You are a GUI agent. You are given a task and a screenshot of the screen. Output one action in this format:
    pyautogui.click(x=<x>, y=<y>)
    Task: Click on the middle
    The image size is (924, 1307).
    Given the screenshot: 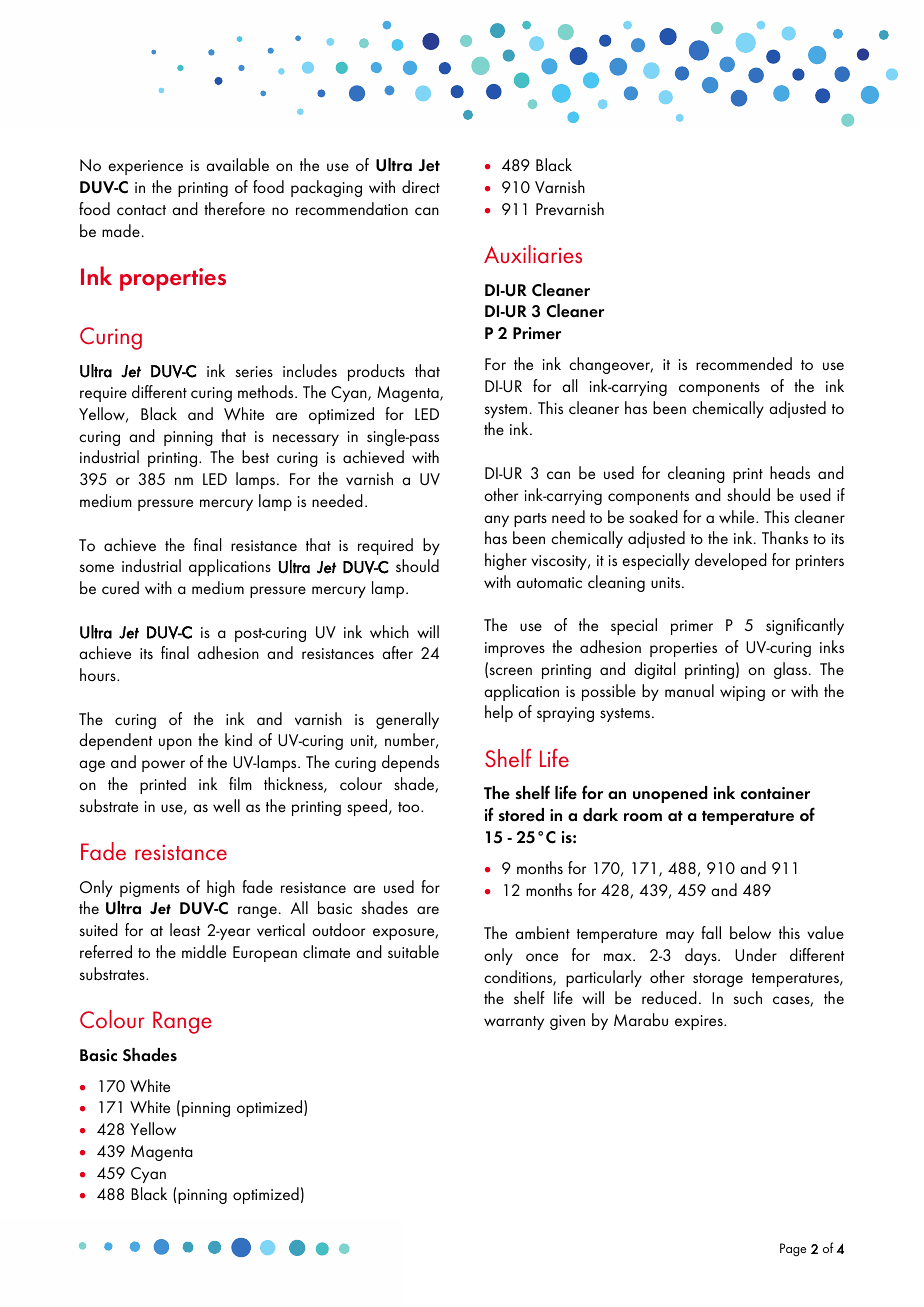 What is the action you would take?
    pyautogui.click(x=204, y=951)
